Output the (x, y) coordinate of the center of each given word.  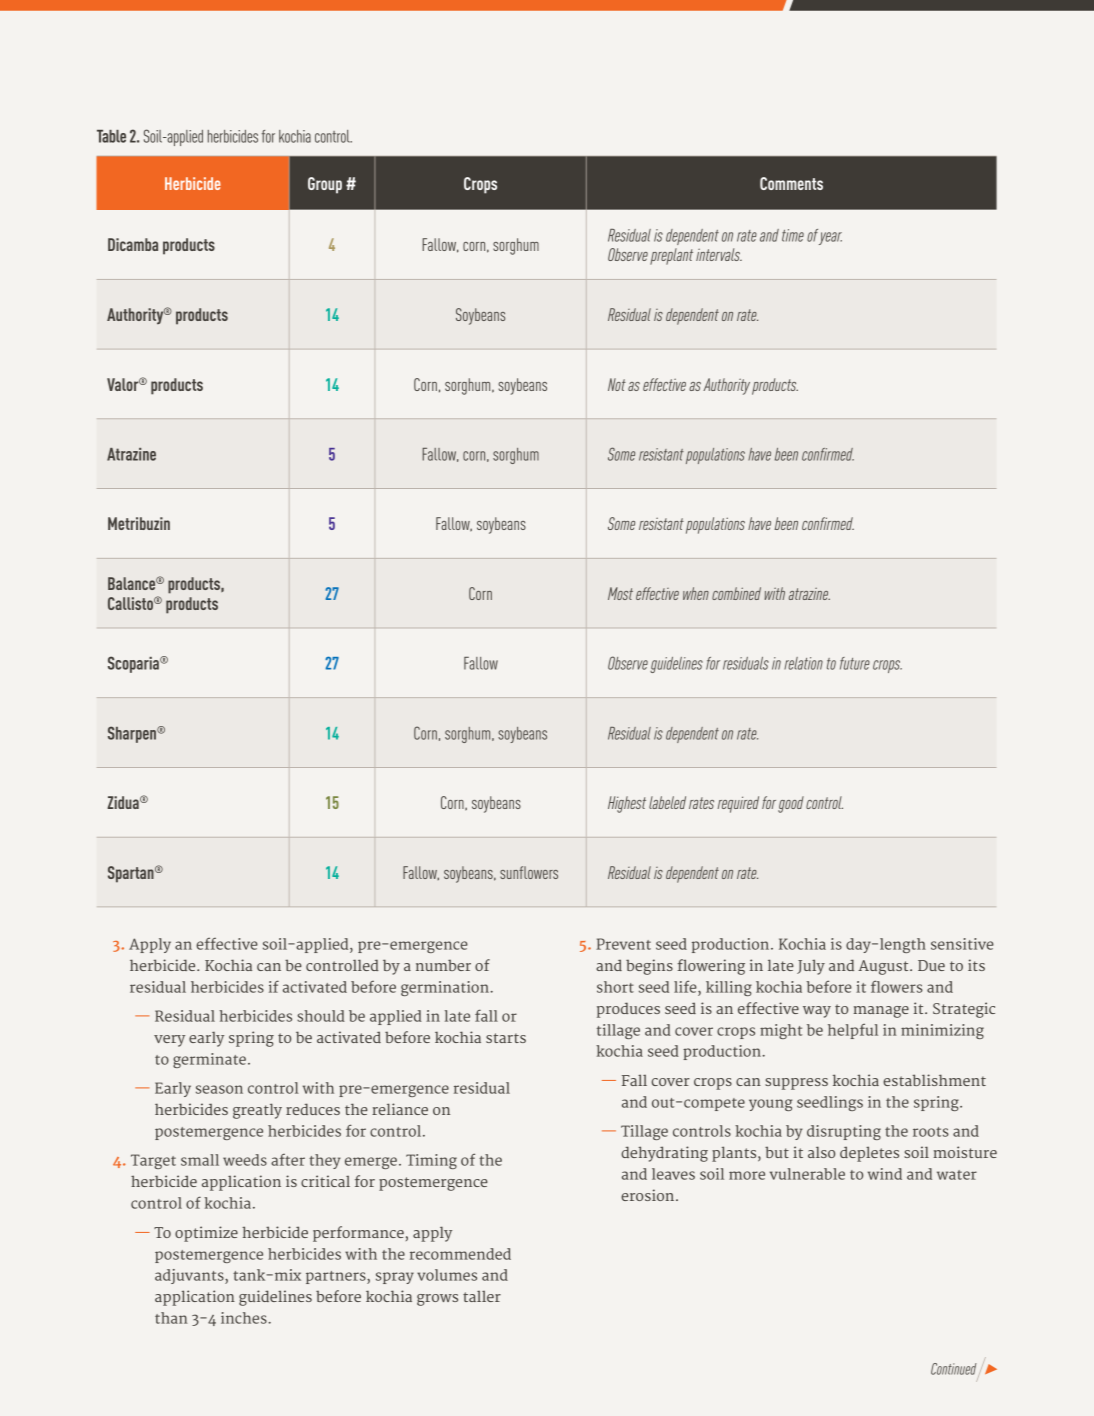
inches (244, 1318)
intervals (719, 254)
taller (482, 1296)
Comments (791, 183)
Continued (955, 1370)
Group (325, 185)
